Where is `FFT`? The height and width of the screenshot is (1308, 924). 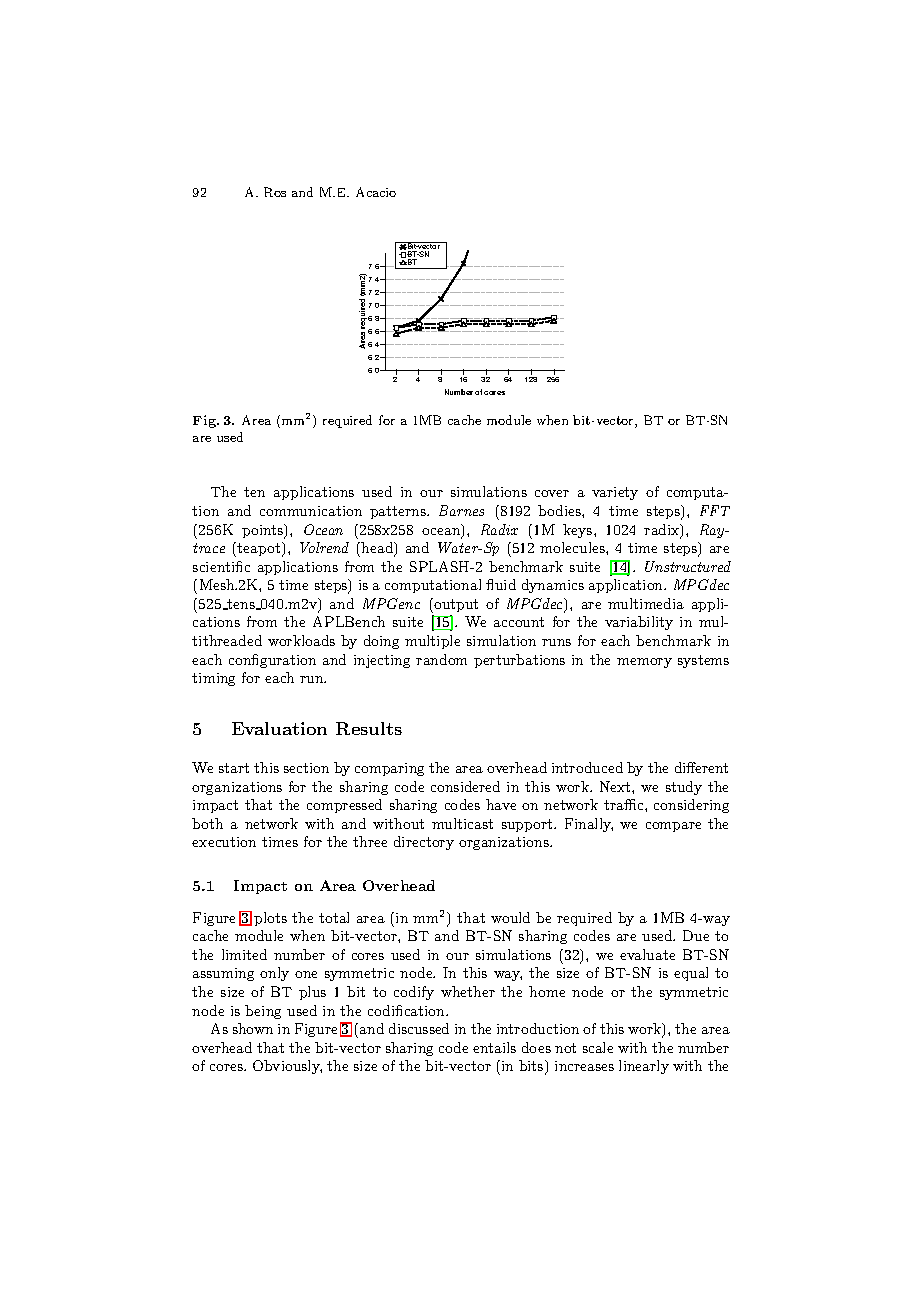 FFT is located at coordinates (715, 510).
